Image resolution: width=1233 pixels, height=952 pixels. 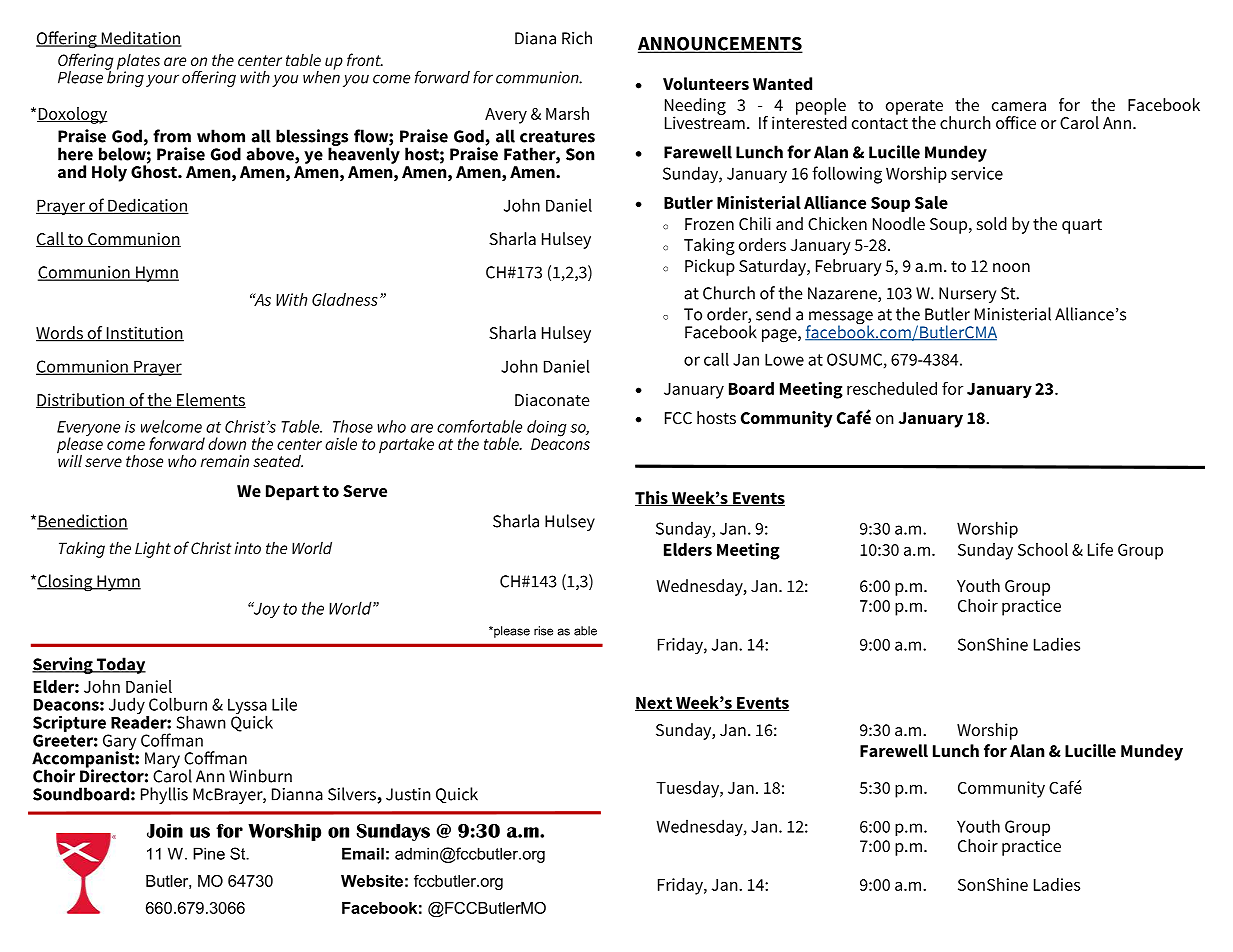 I want to click on Join, so click(x=165, y=830).
